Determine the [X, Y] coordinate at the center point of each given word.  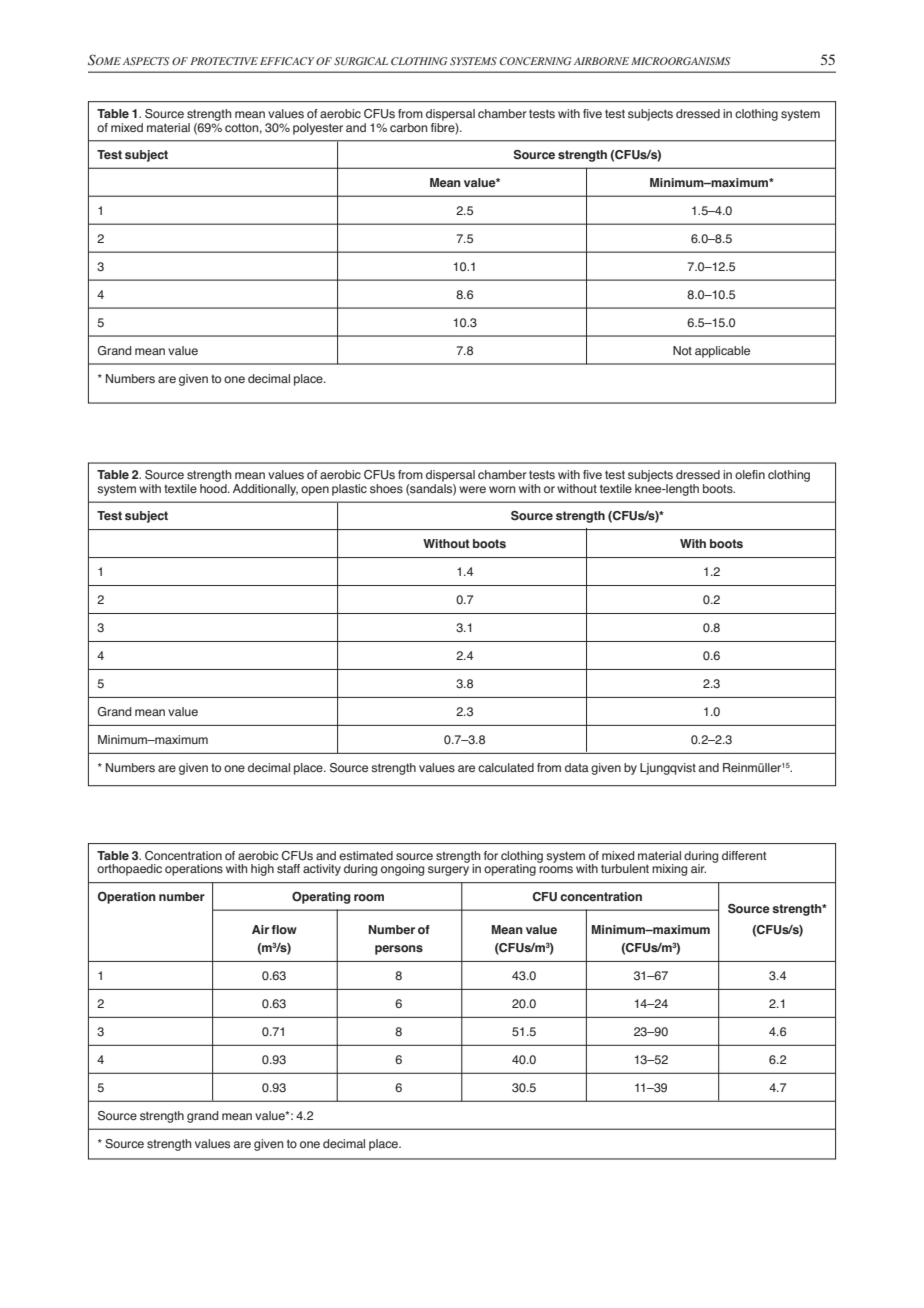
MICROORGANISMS [680, 61]
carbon [408, 128]
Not [682, 350]
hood [214, 488]
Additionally [265, 490]
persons [399, 950]
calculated [506, 767]
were [472, 489]
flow [284, 929]
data [577, 767]
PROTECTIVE [224, 61]
